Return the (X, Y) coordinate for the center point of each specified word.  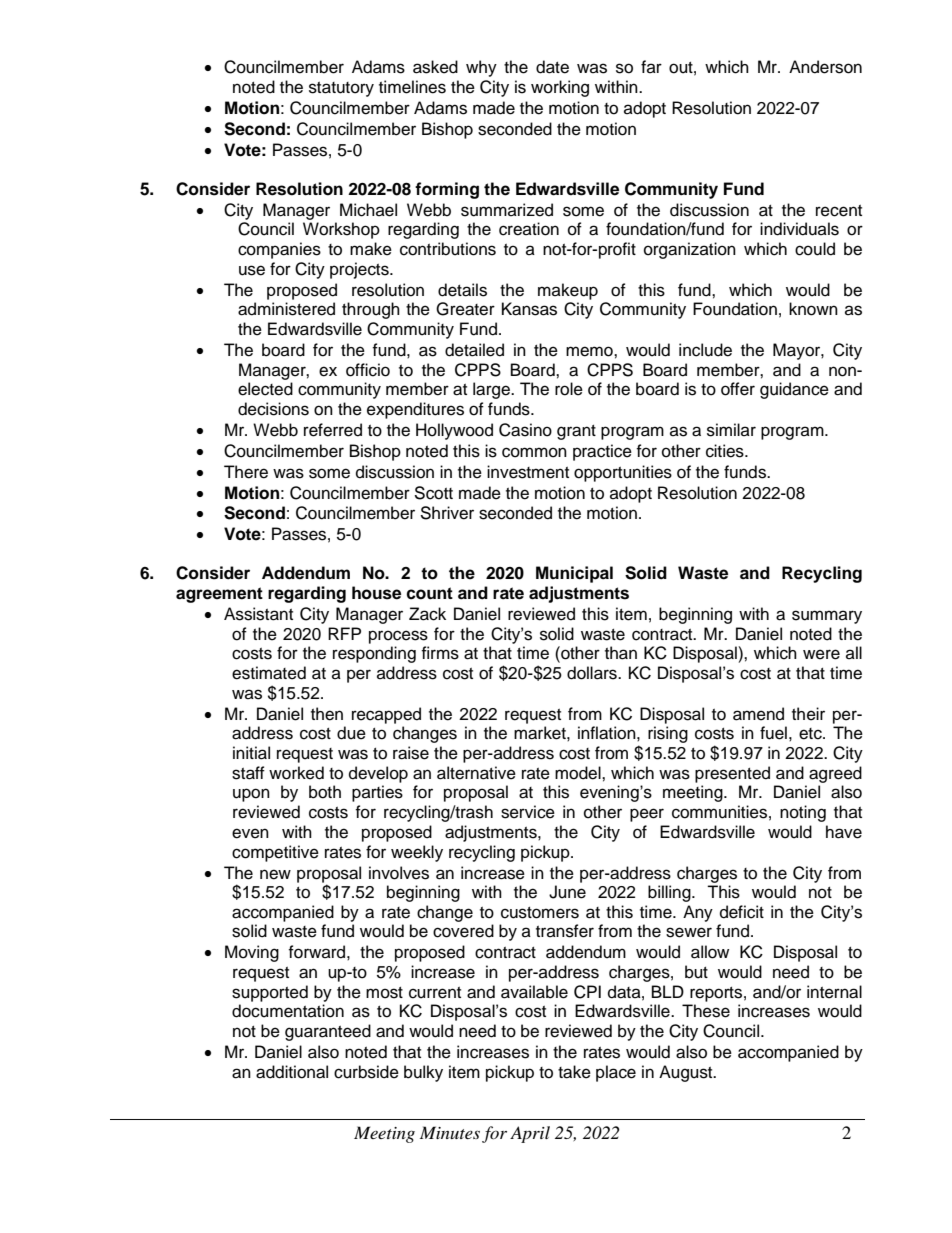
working (560, 88)
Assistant (258, 614)
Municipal (574, 574)
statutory (341, 89)
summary (827, 617)
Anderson (825, 67)
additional (292, 1072)
